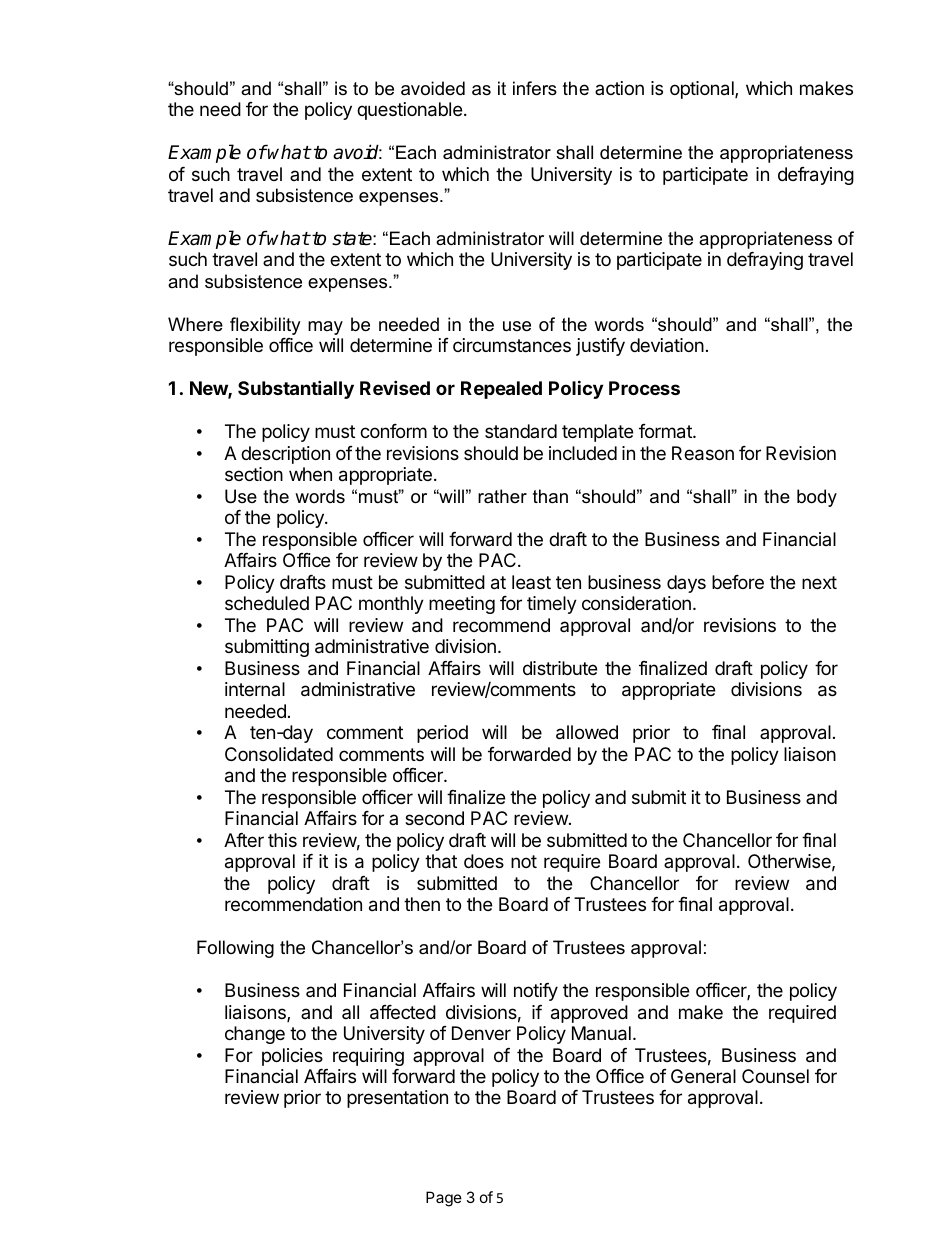 Image resolution: width=952 pixels, height=1233 pixels. I want to click on questionable, so click(409, 111).
